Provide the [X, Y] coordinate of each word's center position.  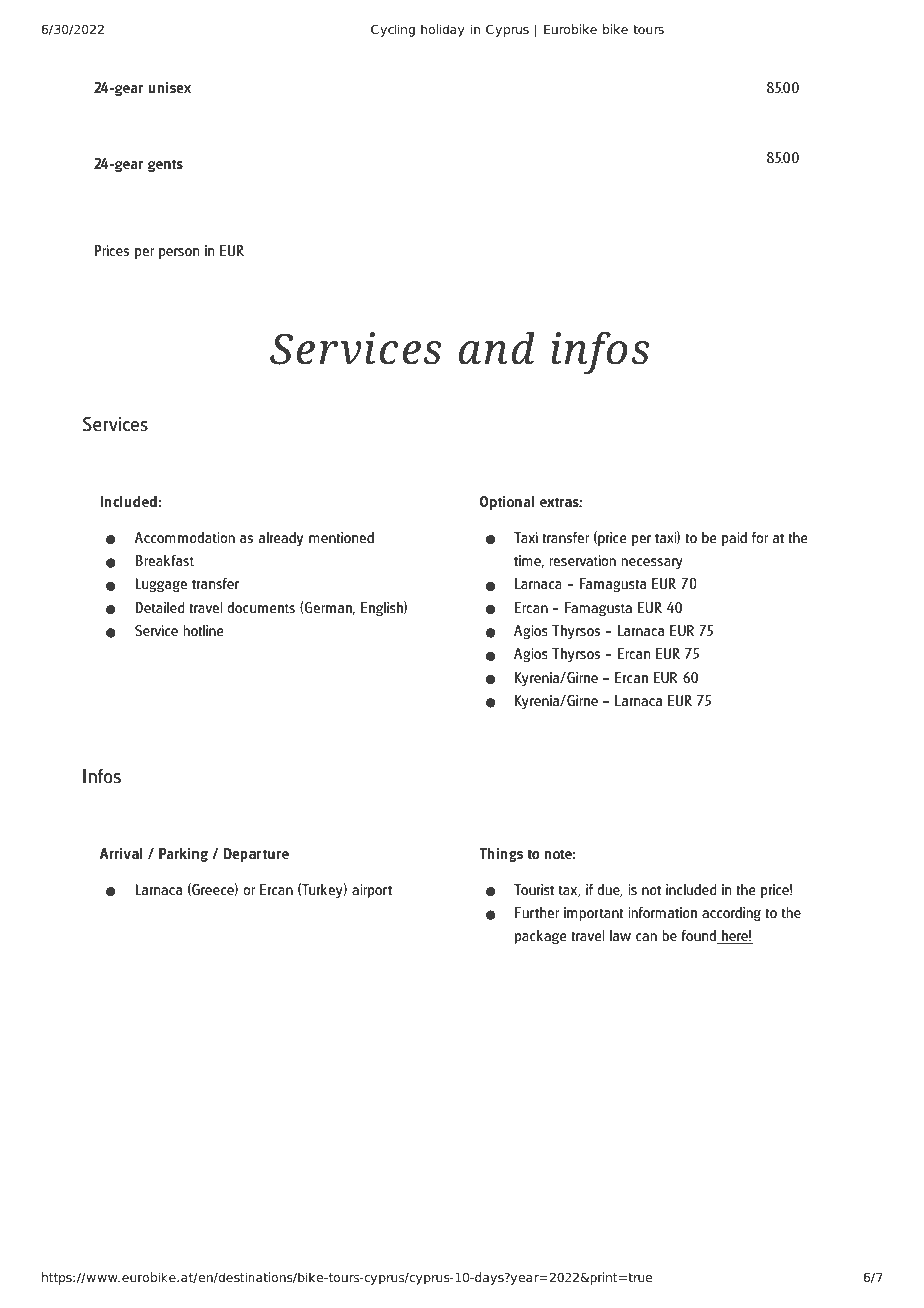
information [662, 912]
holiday [443, 30]
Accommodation [185, 537]
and [497, 348]
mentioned [341, 537]
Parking [183, 855]
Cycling [393, 30]
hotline [203, 630]
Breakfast [165, 560]
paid [734, 539]
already [281, 539]
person [179, 253]
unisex [169, 87]
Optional [507, 503]
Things [501, 855]
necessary [652, 563]
